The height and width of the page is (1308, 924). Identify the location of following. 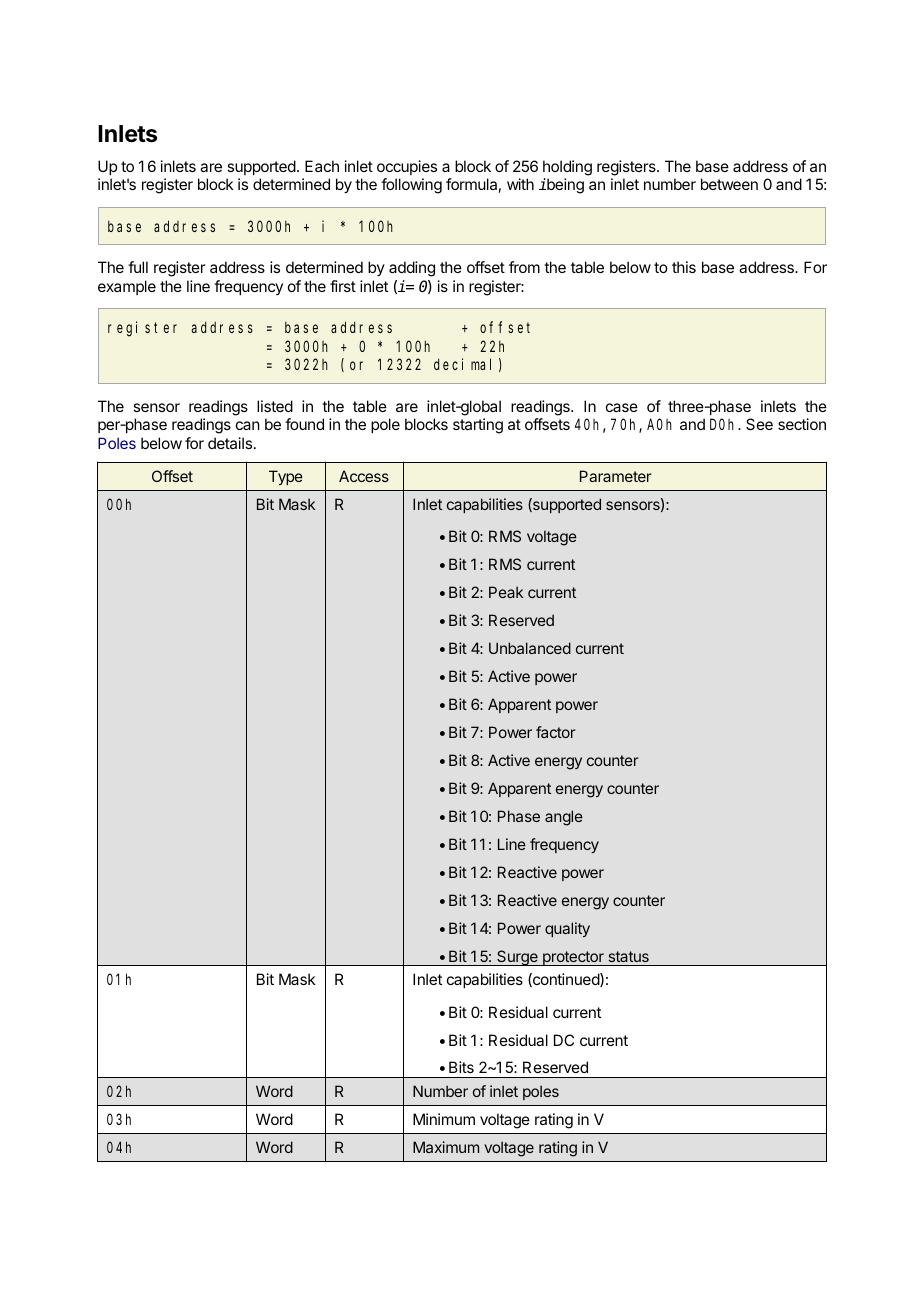
(411, 186).
